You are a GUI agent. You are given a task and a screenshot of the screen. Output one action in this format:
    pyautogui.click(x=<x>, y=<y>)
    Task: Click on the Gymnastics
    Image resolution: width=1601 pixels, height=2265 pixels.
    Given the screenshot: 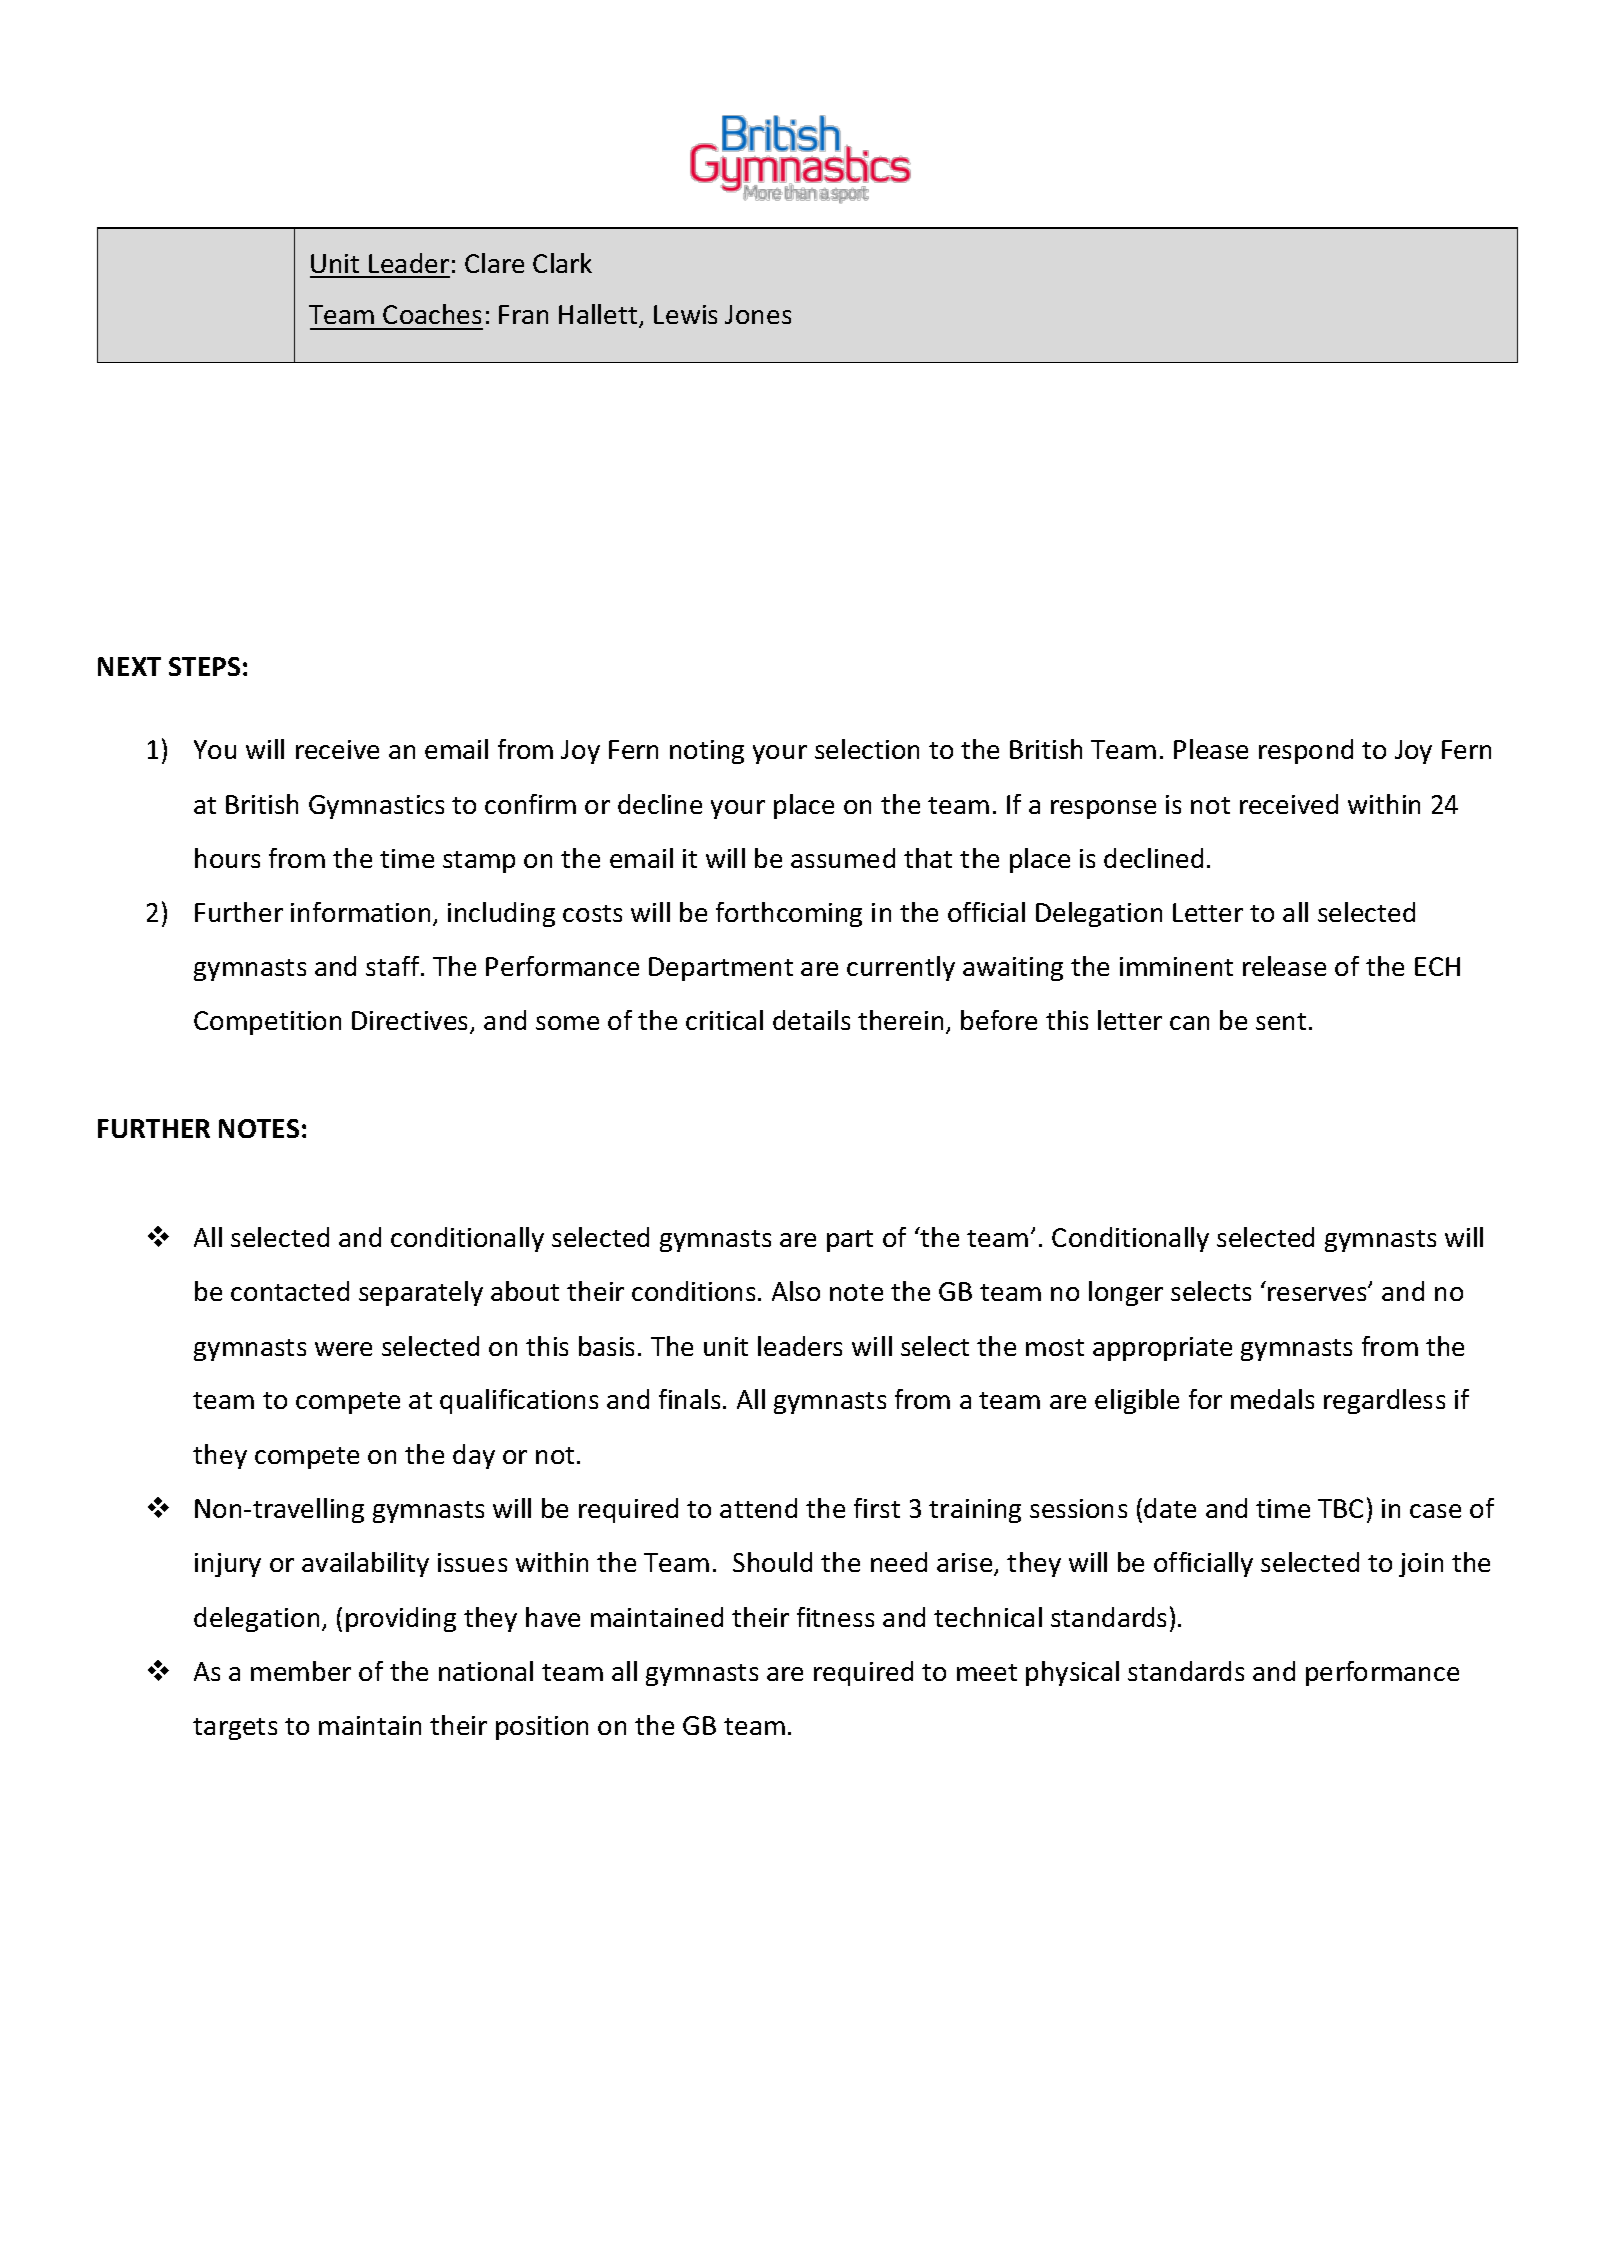 What is the action you would take?
    pyautogui.click(x=376, y=807)
